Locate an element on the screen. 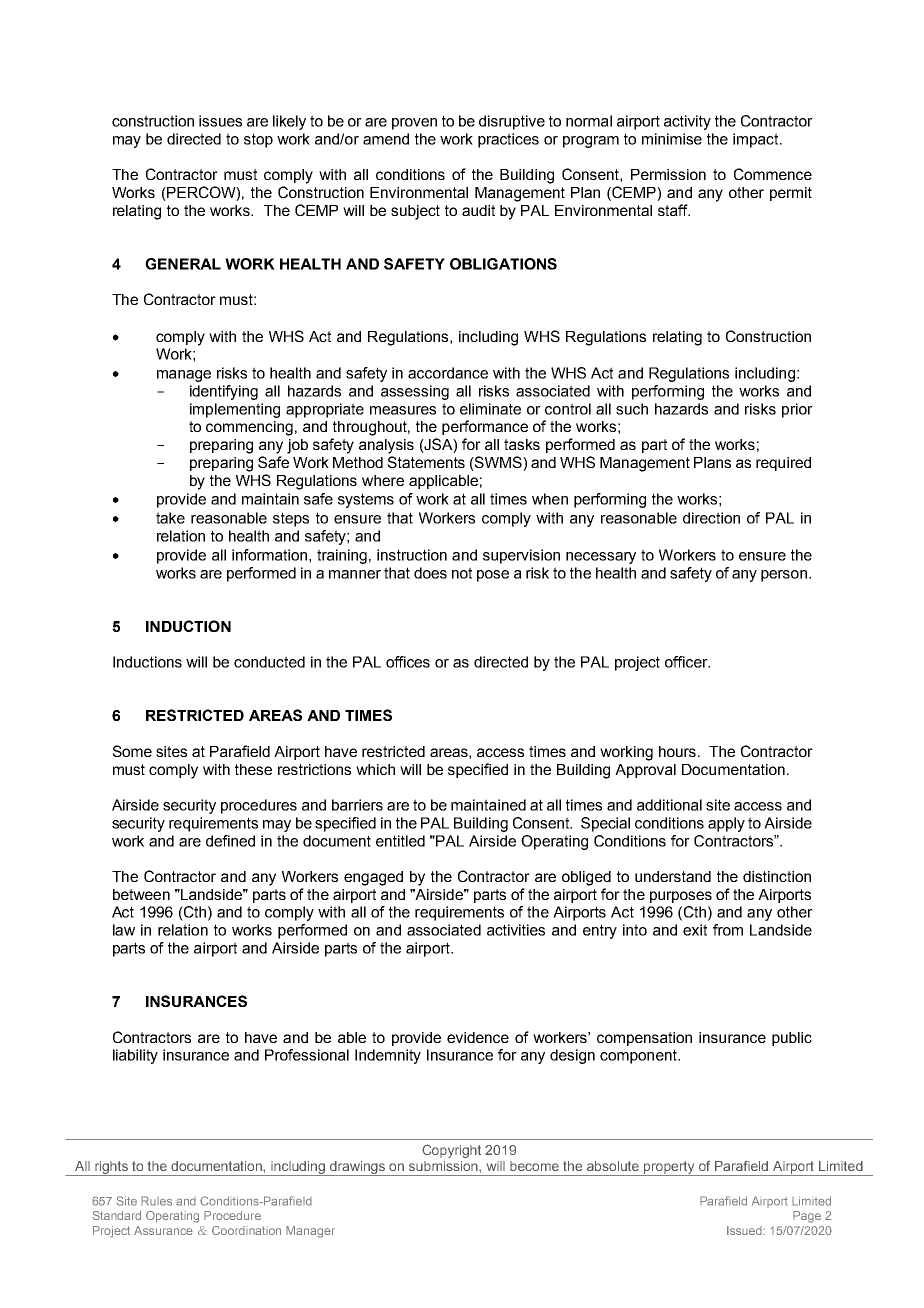 The height and width of the screenshot is (1308, 924). from is located at coordinates (728, 930).
